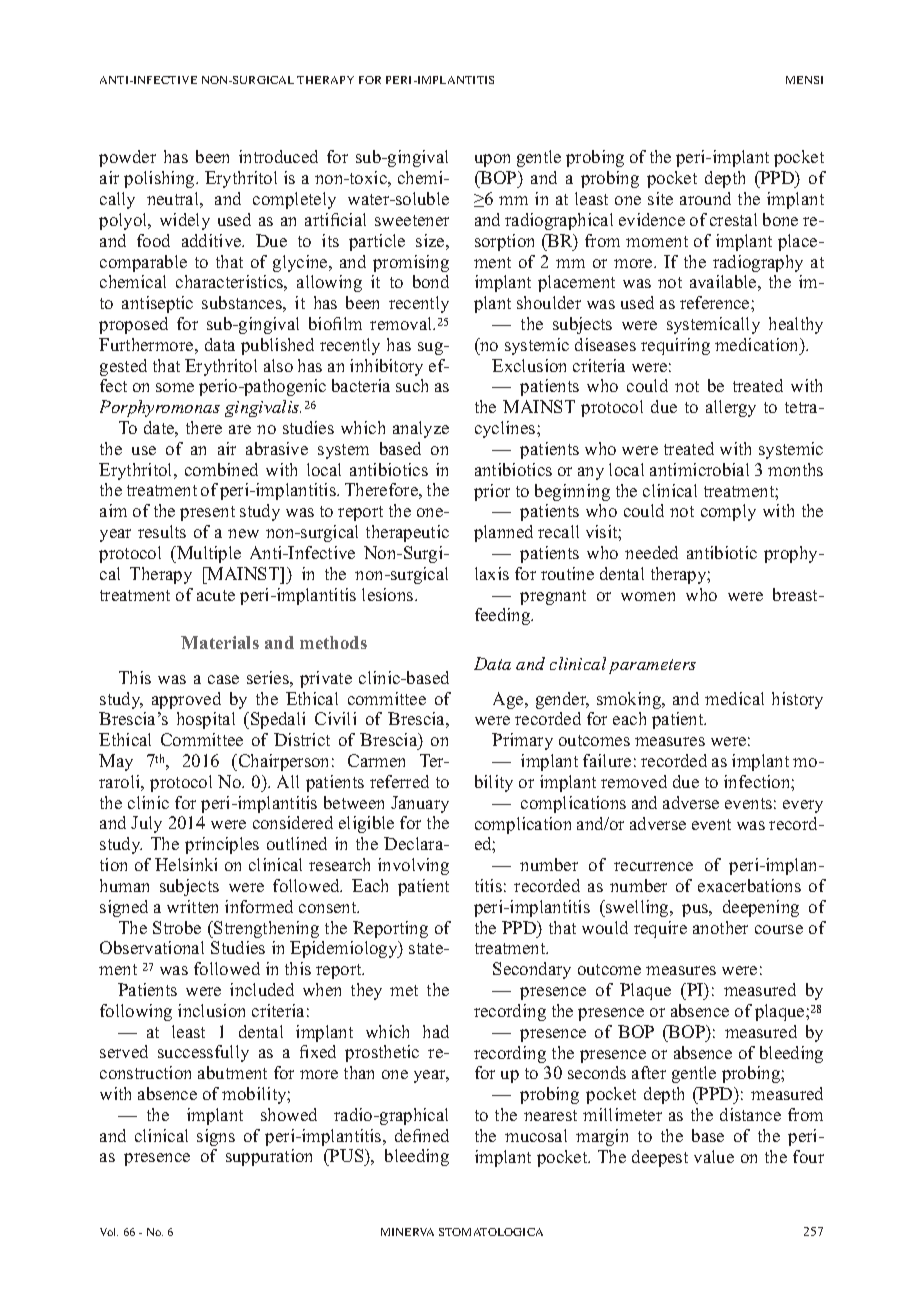 This screenshot has height=1314, width=924. What do you see at coordinates (803, 806) in the screenshot?
I see `every` at bounding box center [803, 806].
